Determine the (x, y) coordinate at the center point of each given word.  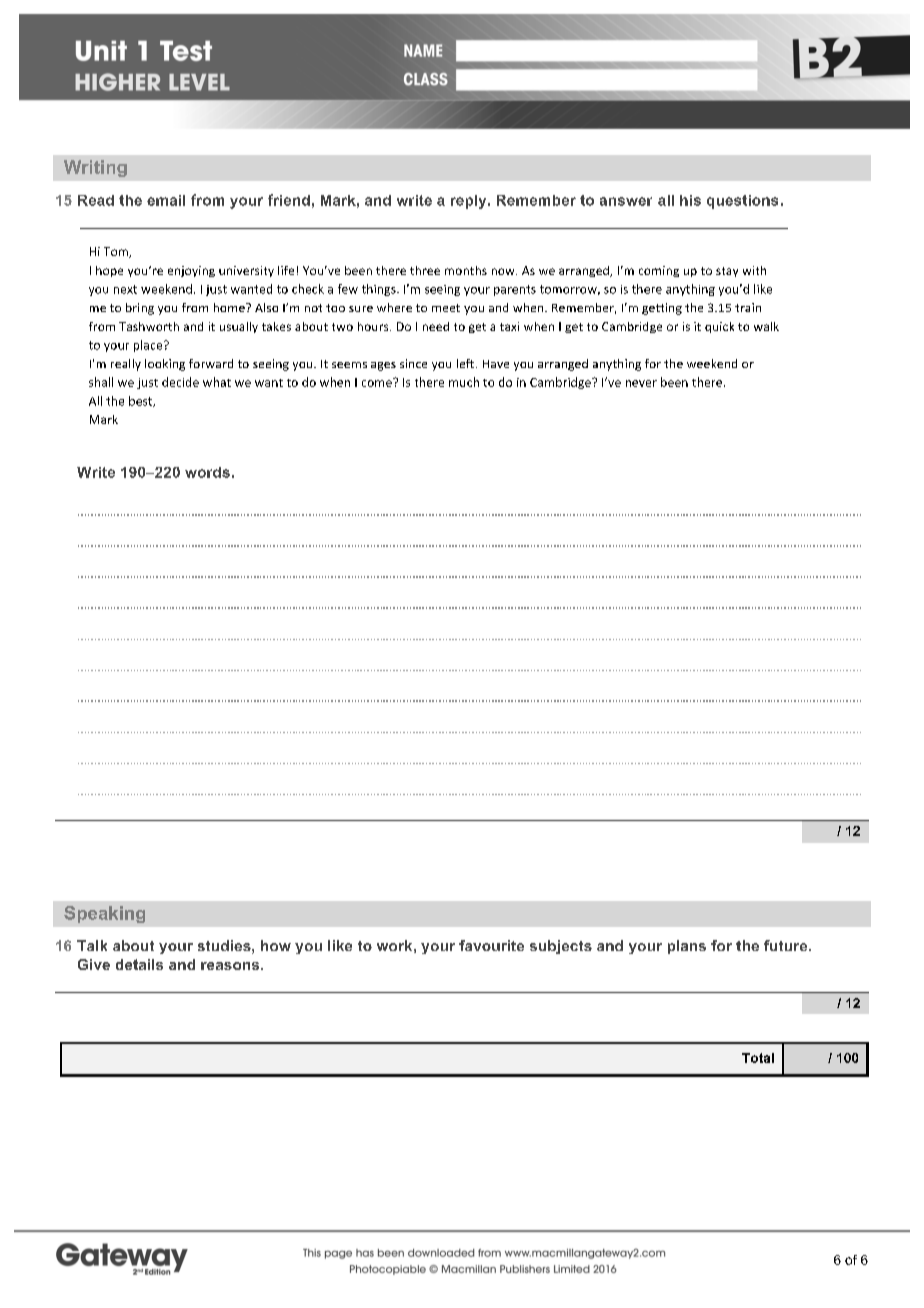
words (207, 472)
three (425, 270)
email (166, 200)
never (641, 383)
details (139, 964)
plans (687, 947)
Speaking (104, 914)
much (464, 382)
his (690, 200)
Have (496, 364)
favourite (491, 945)
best (142, 401)
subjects (561, 947)
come (378, 382)
